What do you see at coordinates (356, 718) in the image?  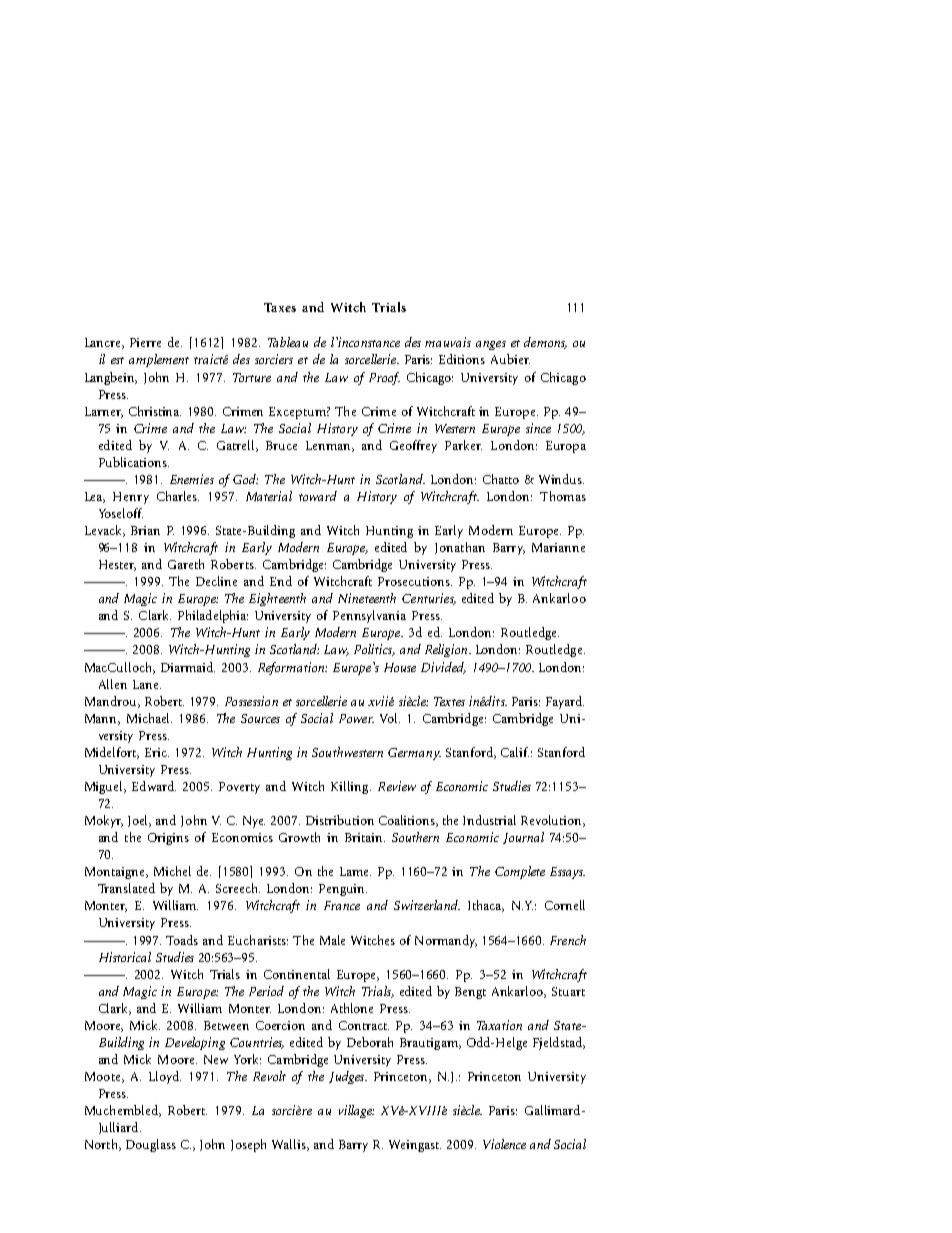 I see `Power` at bounding box center [356, 718].
